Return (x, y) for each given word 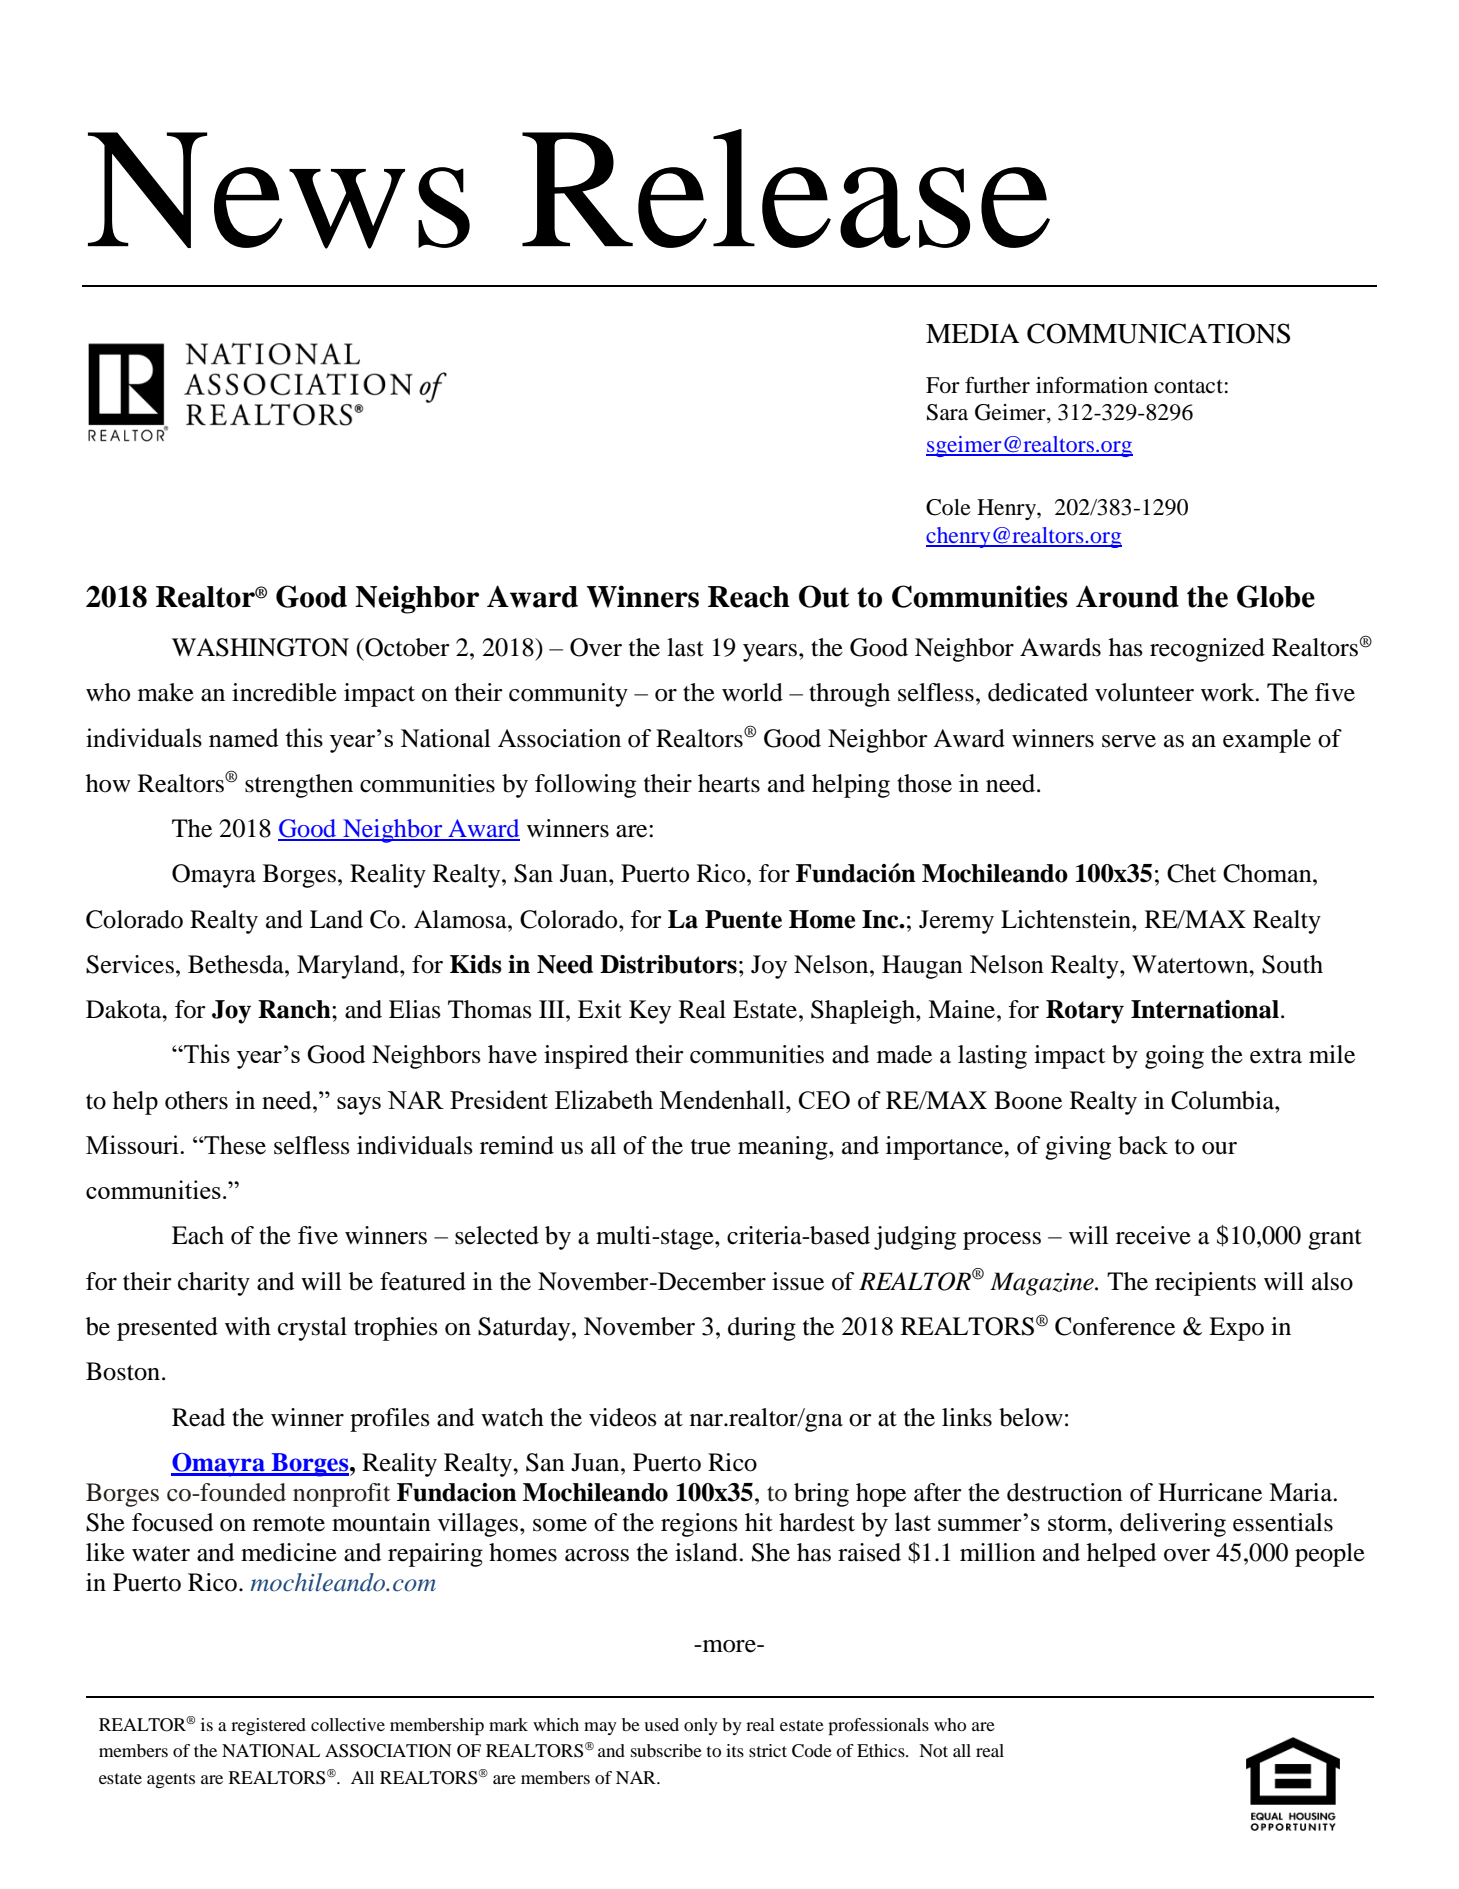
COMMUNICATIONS (1158, 333)
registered (268, 1726)
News (279, 190)
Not (933, 1750)
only (701, 1726)
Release (786, 188)
